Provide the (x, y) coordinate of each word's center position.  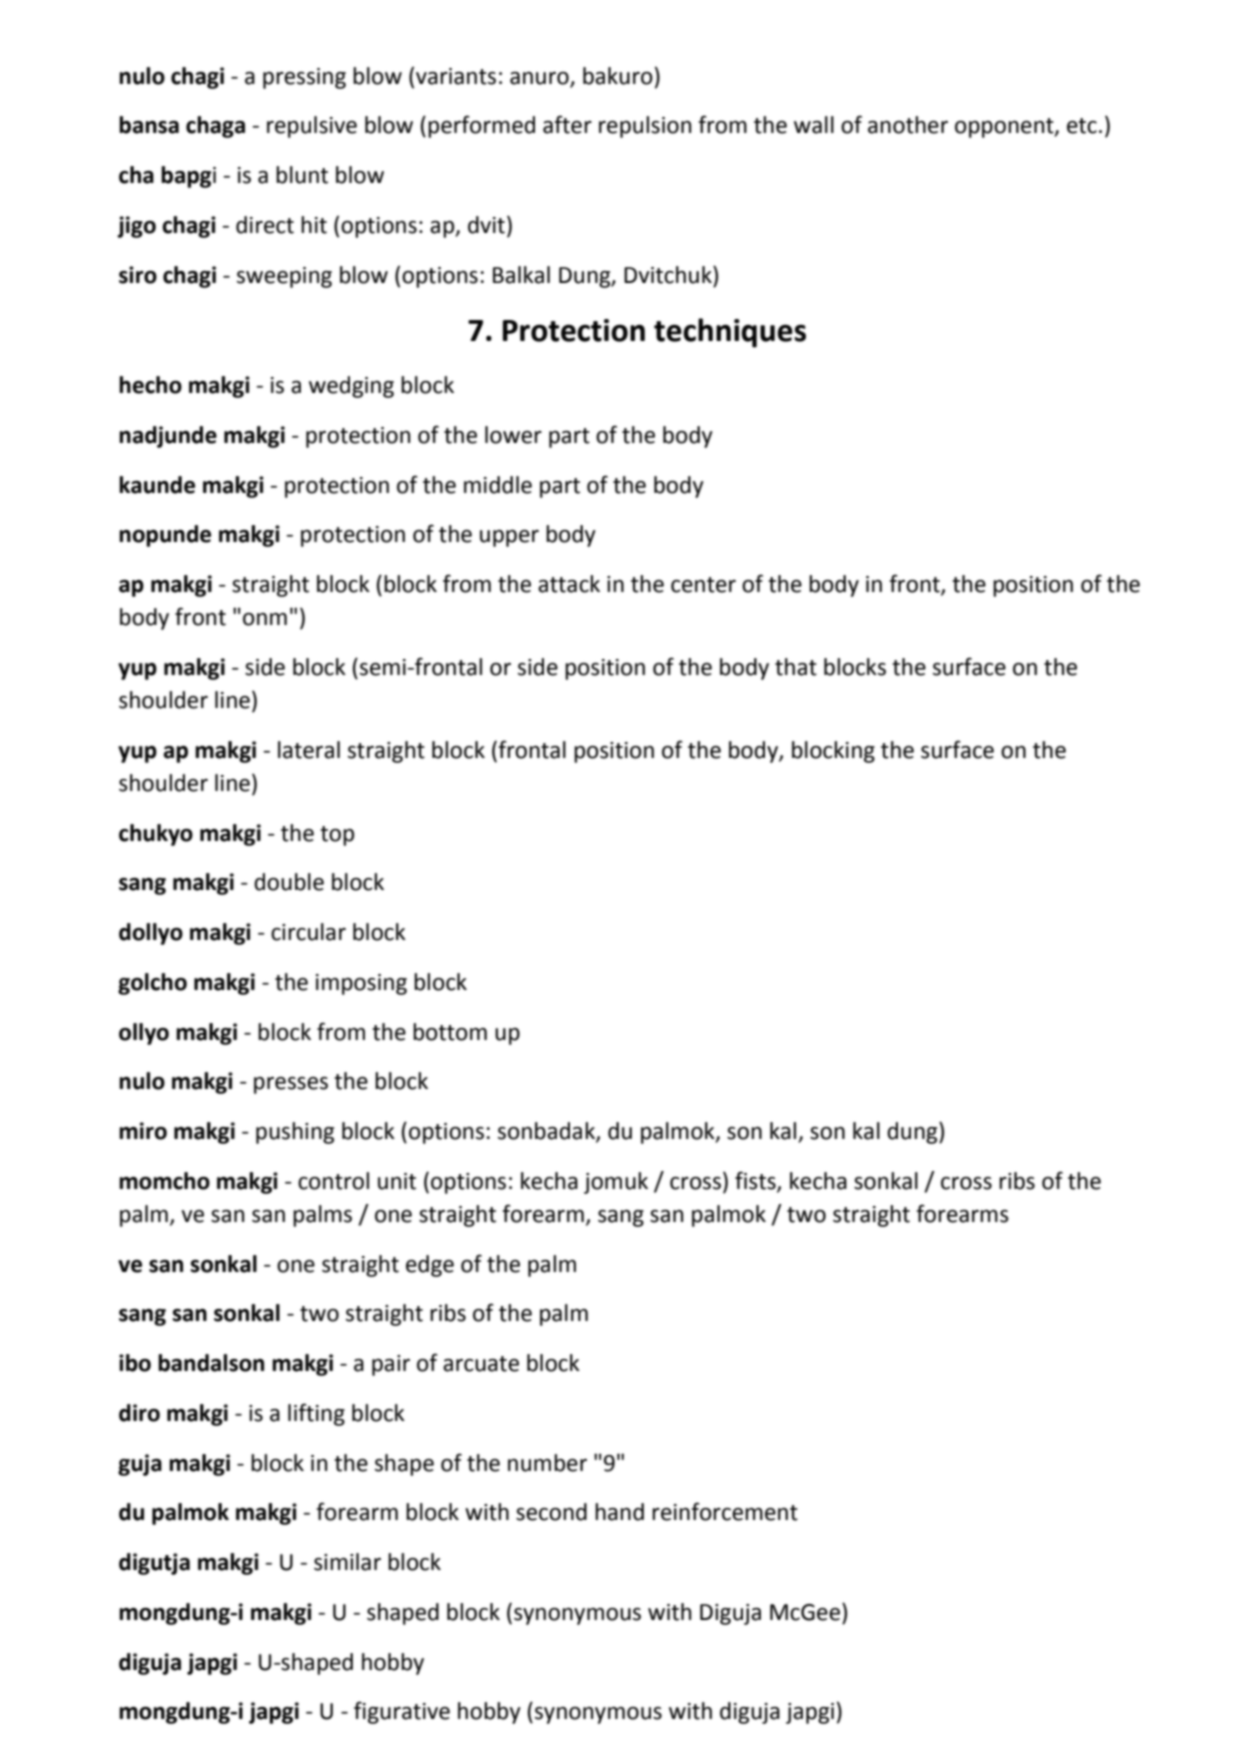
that (796, 667)
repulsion (645, 127)
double (289, 882)
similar (347, 1562)
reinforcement (725, 1511)
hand (619, 1512)
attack (569, 584)
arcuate (481, 1364)
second (551, 1512)
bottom (450, 1032)
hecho (150, 385)
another (908, 125)
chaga (215, 127)
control (333, 1181)
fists (756, 1181)
